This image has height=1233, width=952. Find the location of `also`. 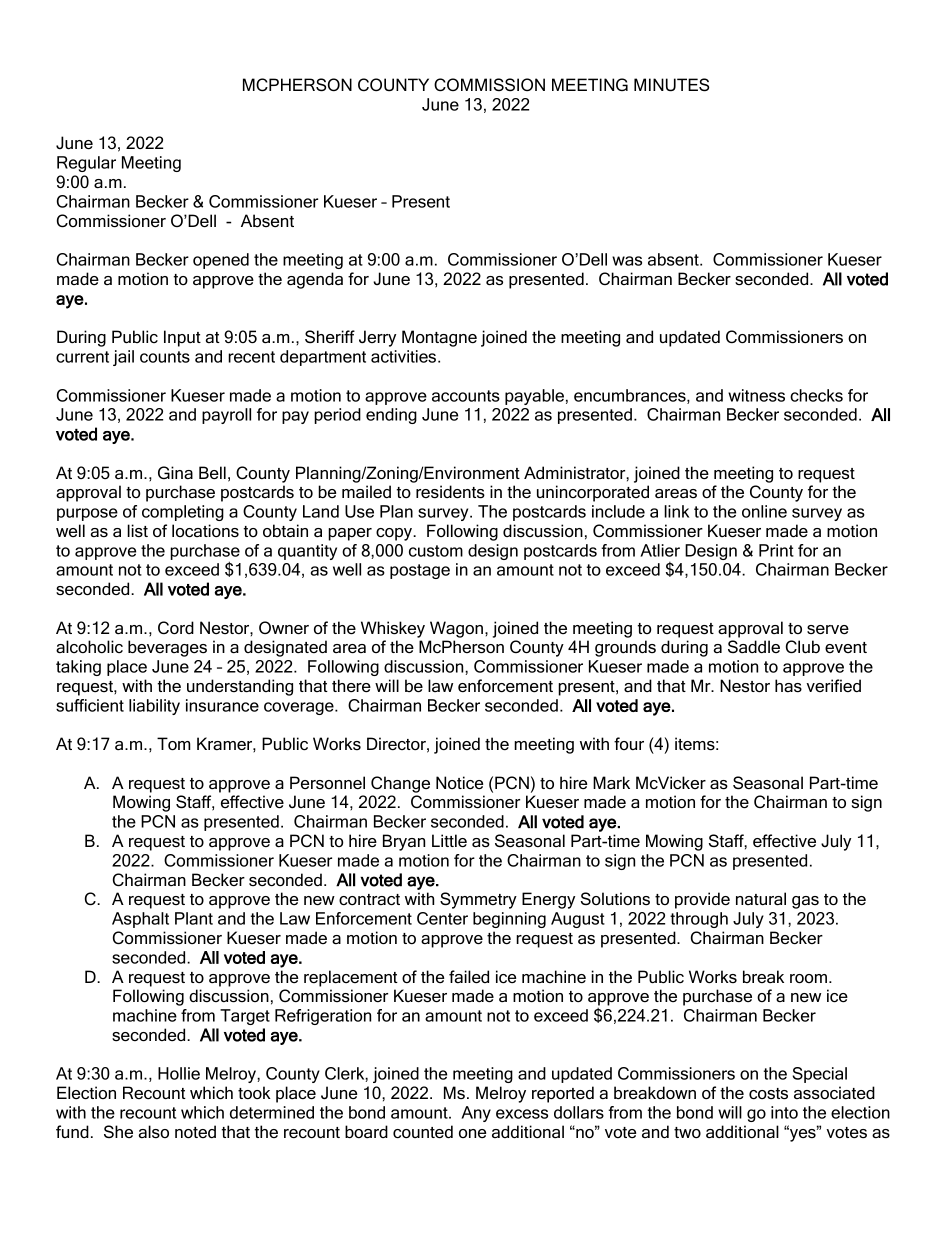

also is located at coordinates (154, 1132).
